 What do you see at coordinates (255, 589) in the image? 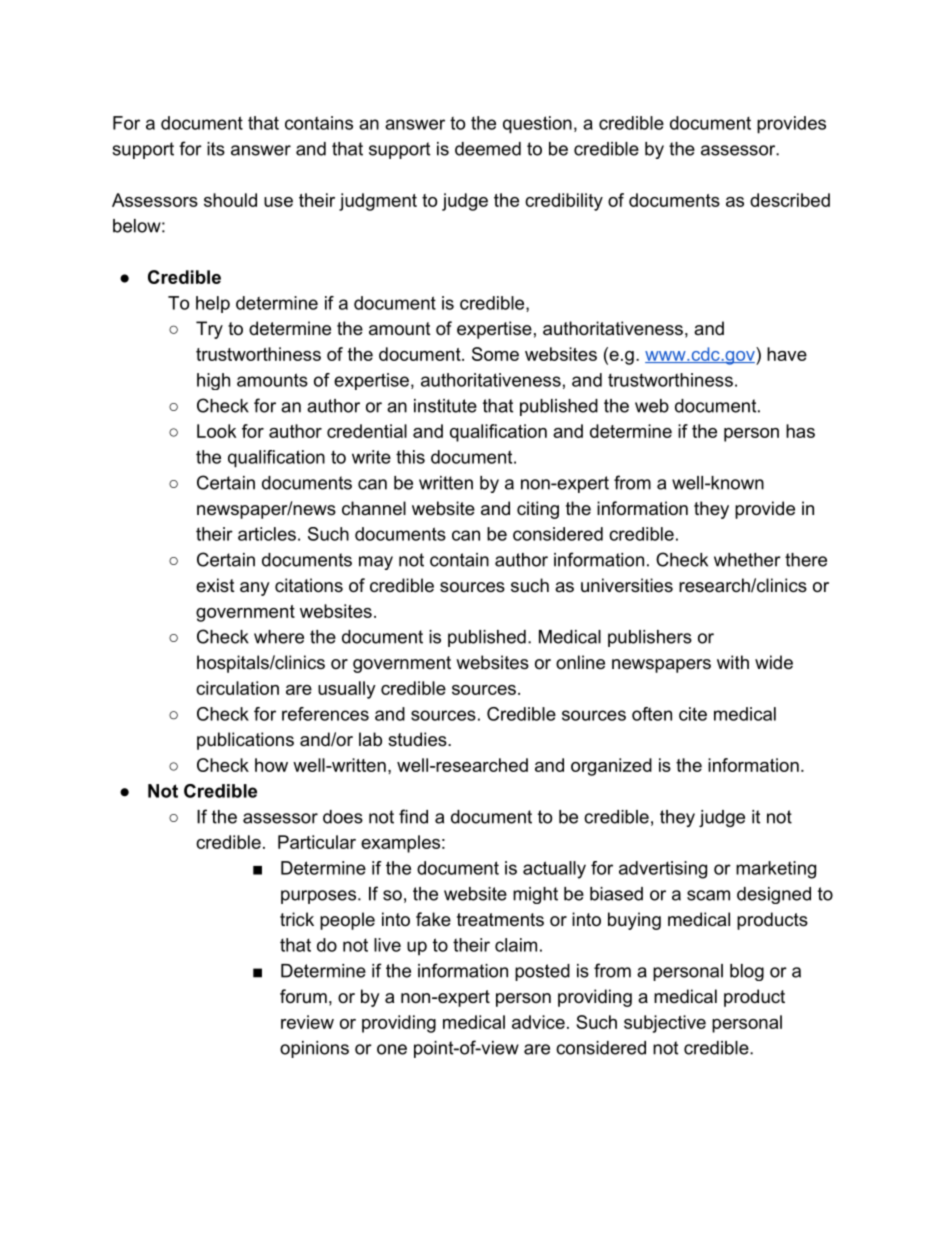
I see `any` at bounding box center [255, 589].
